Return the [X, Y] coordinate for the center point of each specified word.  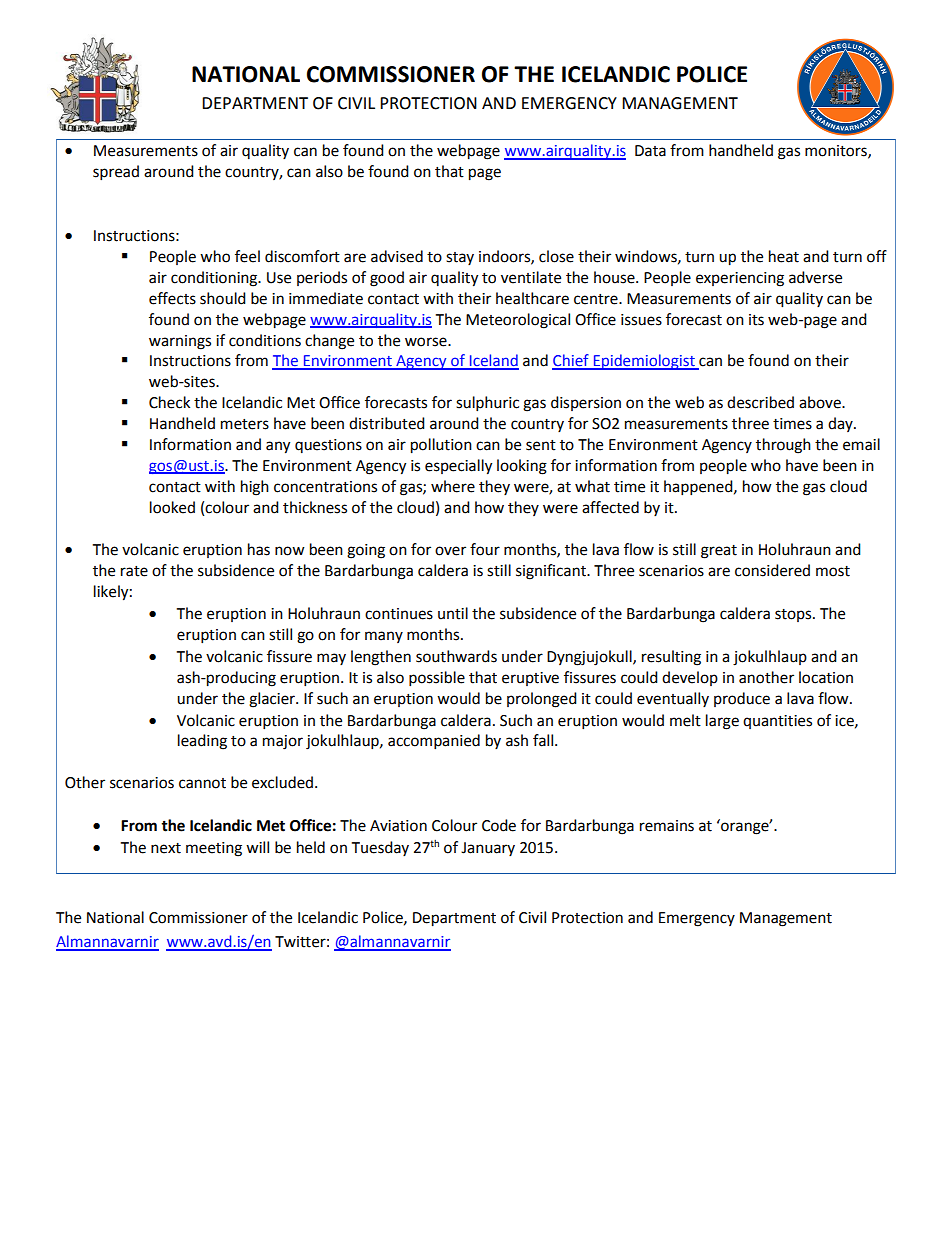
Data [650, 151]
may [331, 659]
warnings [180, 342]
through [783, 446]
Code [499, 825]
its [756, 320]
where [453, 486]
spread [116, 173]
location [826, 677]
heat [784, 256]
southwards [456, 656]
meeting [214, 849]
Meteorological [518, 321]
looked [172, 507]
